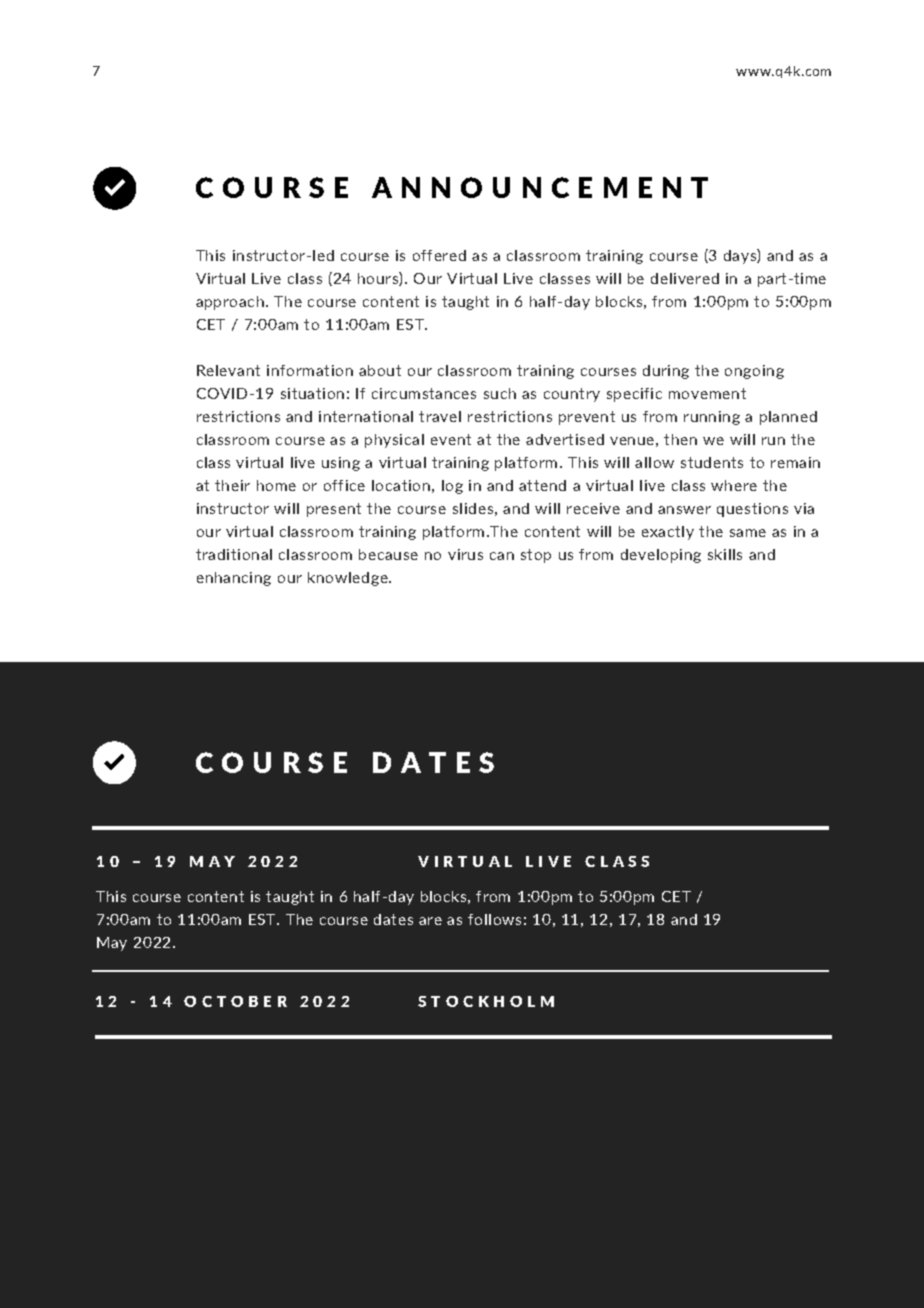 This document has height=1308, width=924. What do you see at coordinates (661, 556) in the document?
I see `developing` at bounding box center [661, 556].
